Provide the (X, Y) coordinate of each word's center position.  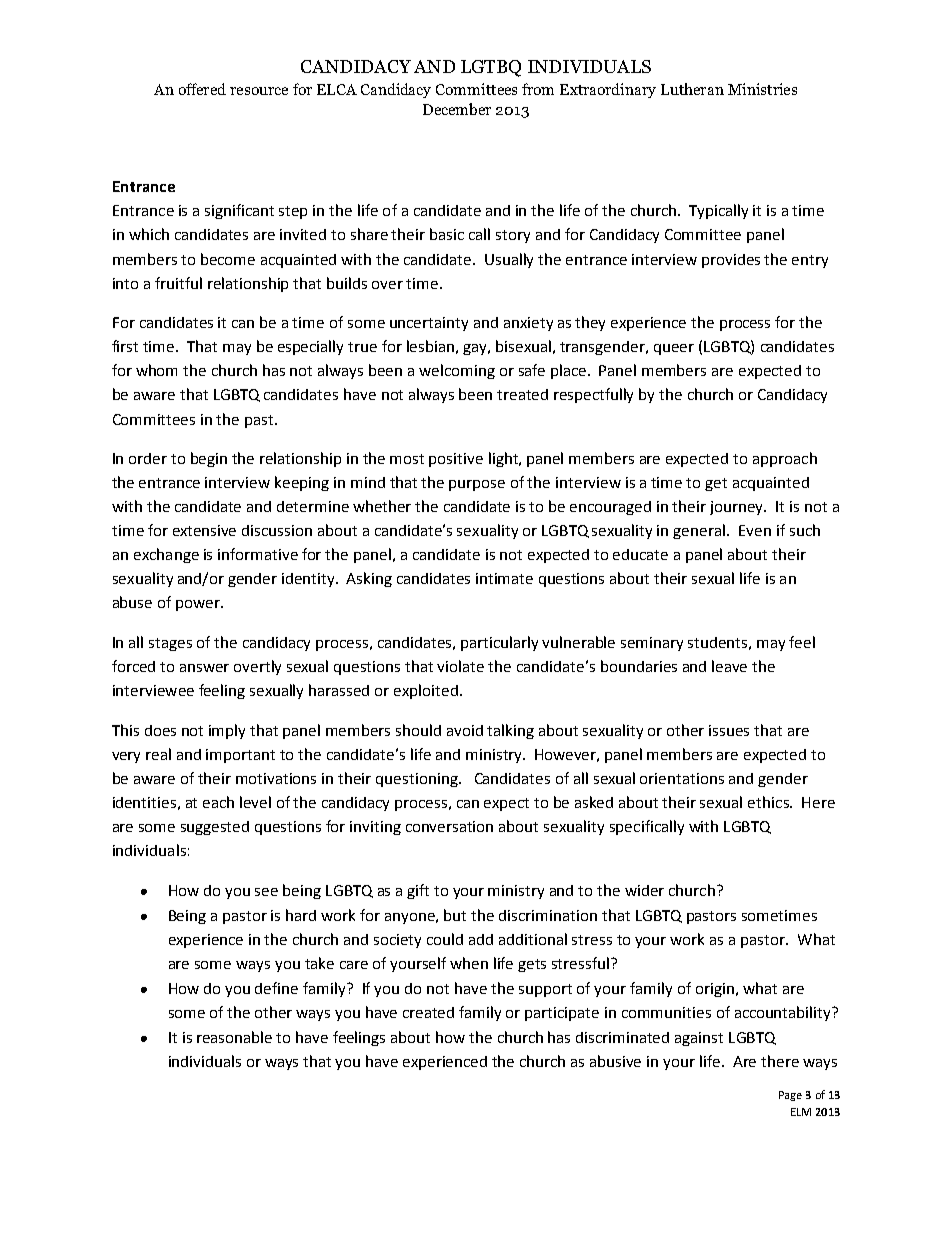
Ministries (762, 89)
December (457, 109)
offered (202, 89)
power (199, 605)
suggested (215, 828)
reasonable (234, 1037)
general (699, 531)
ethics (769, 802)
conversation (449, 826)
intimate (504, 578)
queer (674, 349)
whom (156, 370)
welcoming (457, 371)
